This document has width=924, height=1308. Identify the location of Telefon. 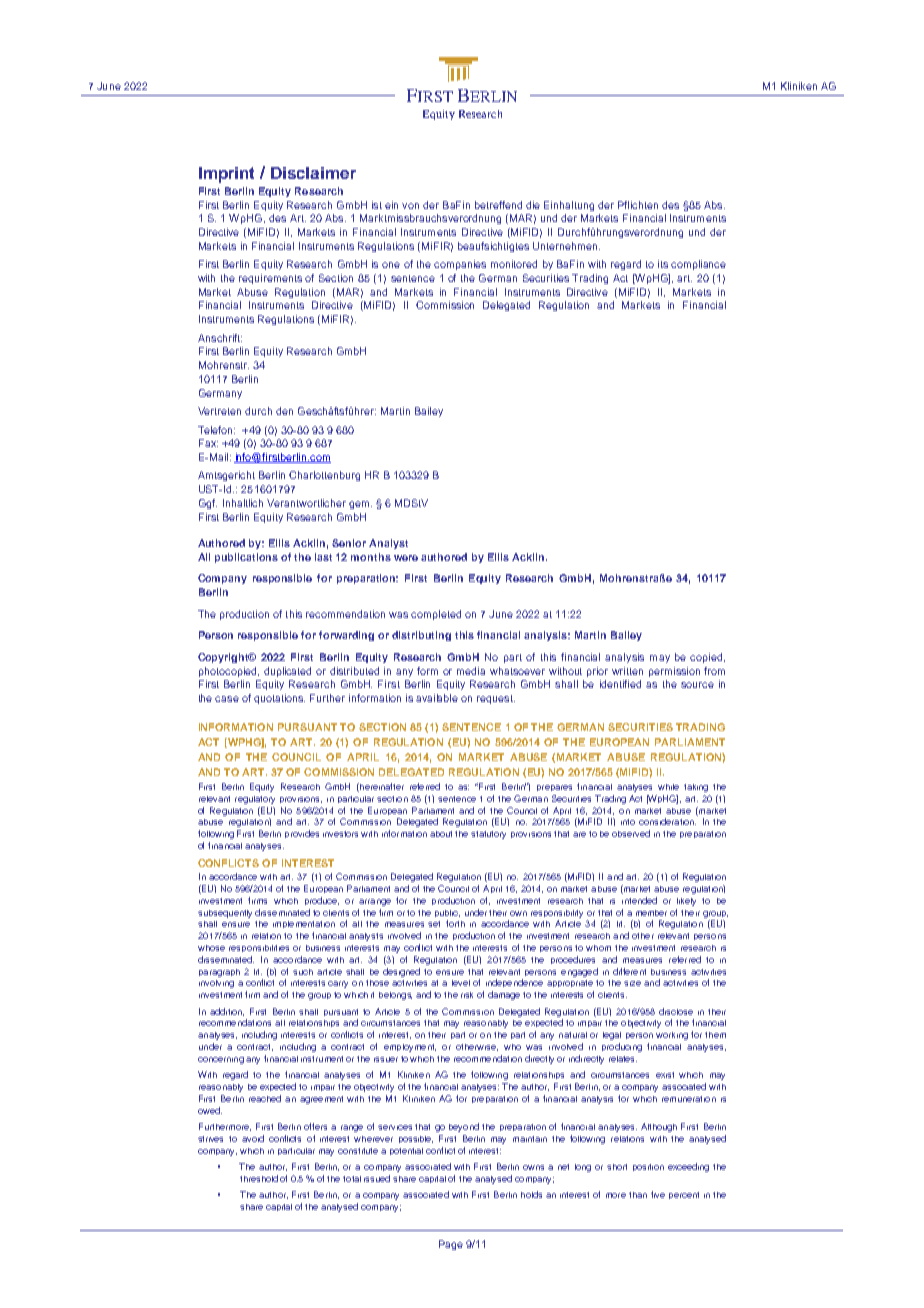
(216, 430).
